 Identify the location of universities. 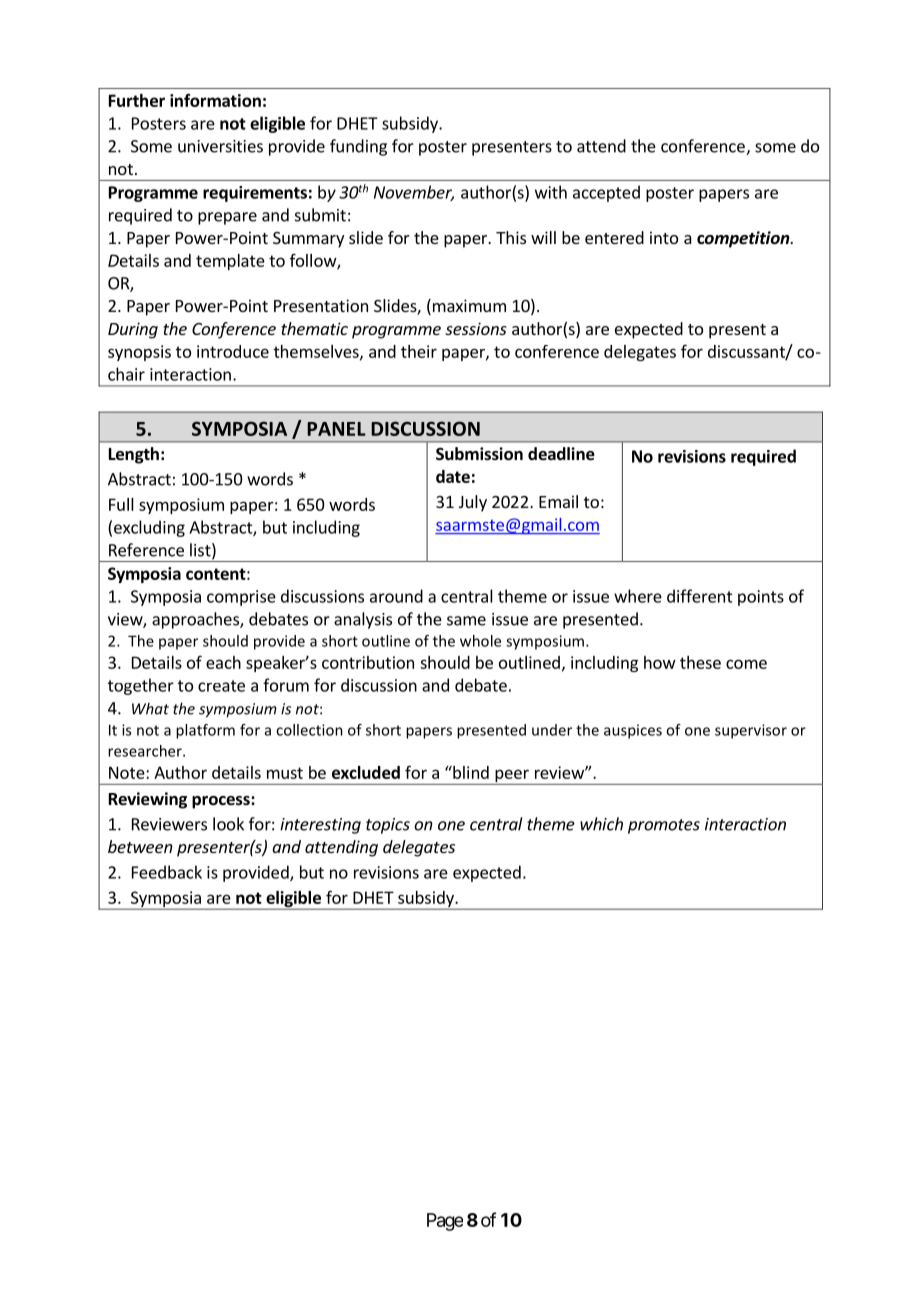
(220, 146).
